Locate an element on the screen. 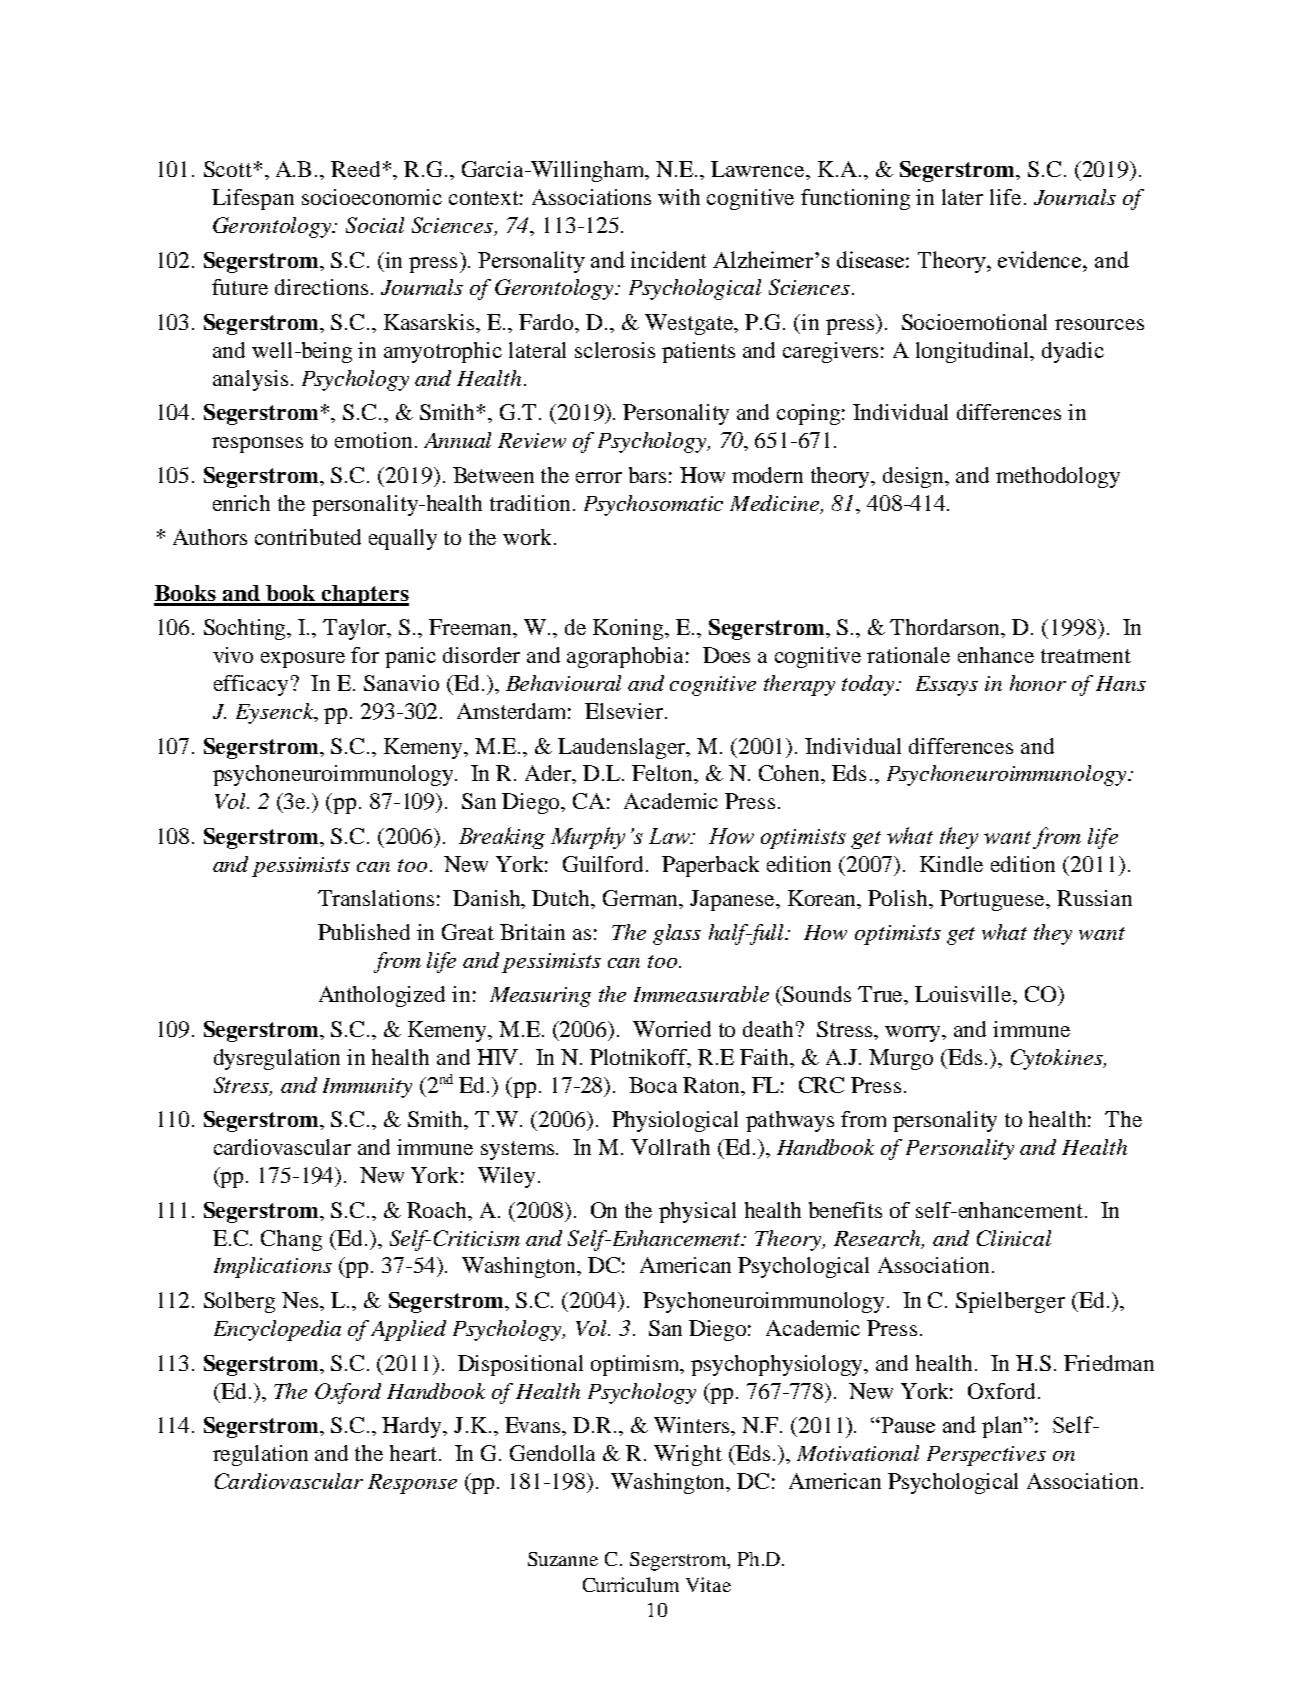 This screenshot has height=1699, width=1313. Portuguese is located at coordinates (994, 900).
